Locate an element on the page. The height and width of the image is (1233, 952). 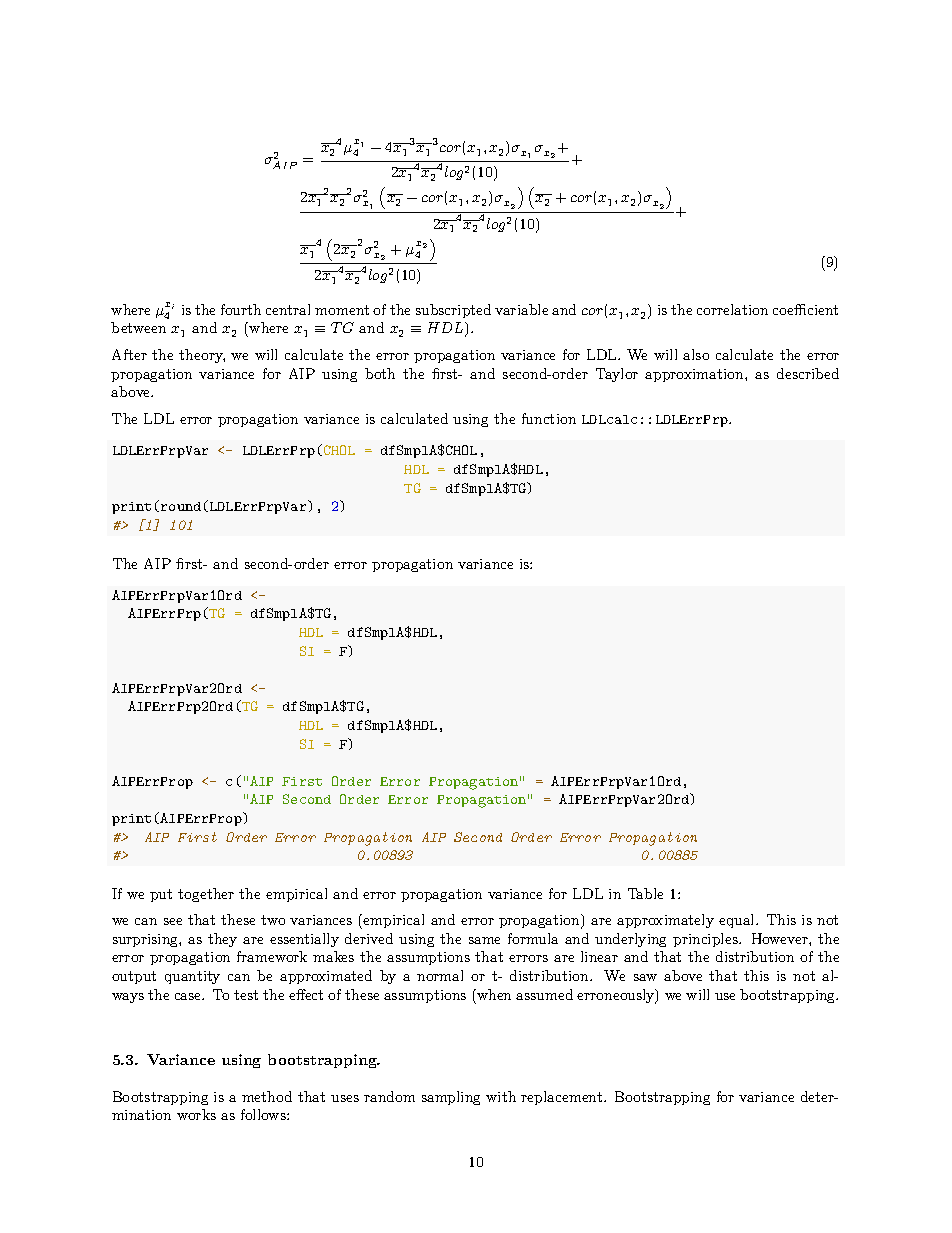
same is located at coordinates (484, 940).
